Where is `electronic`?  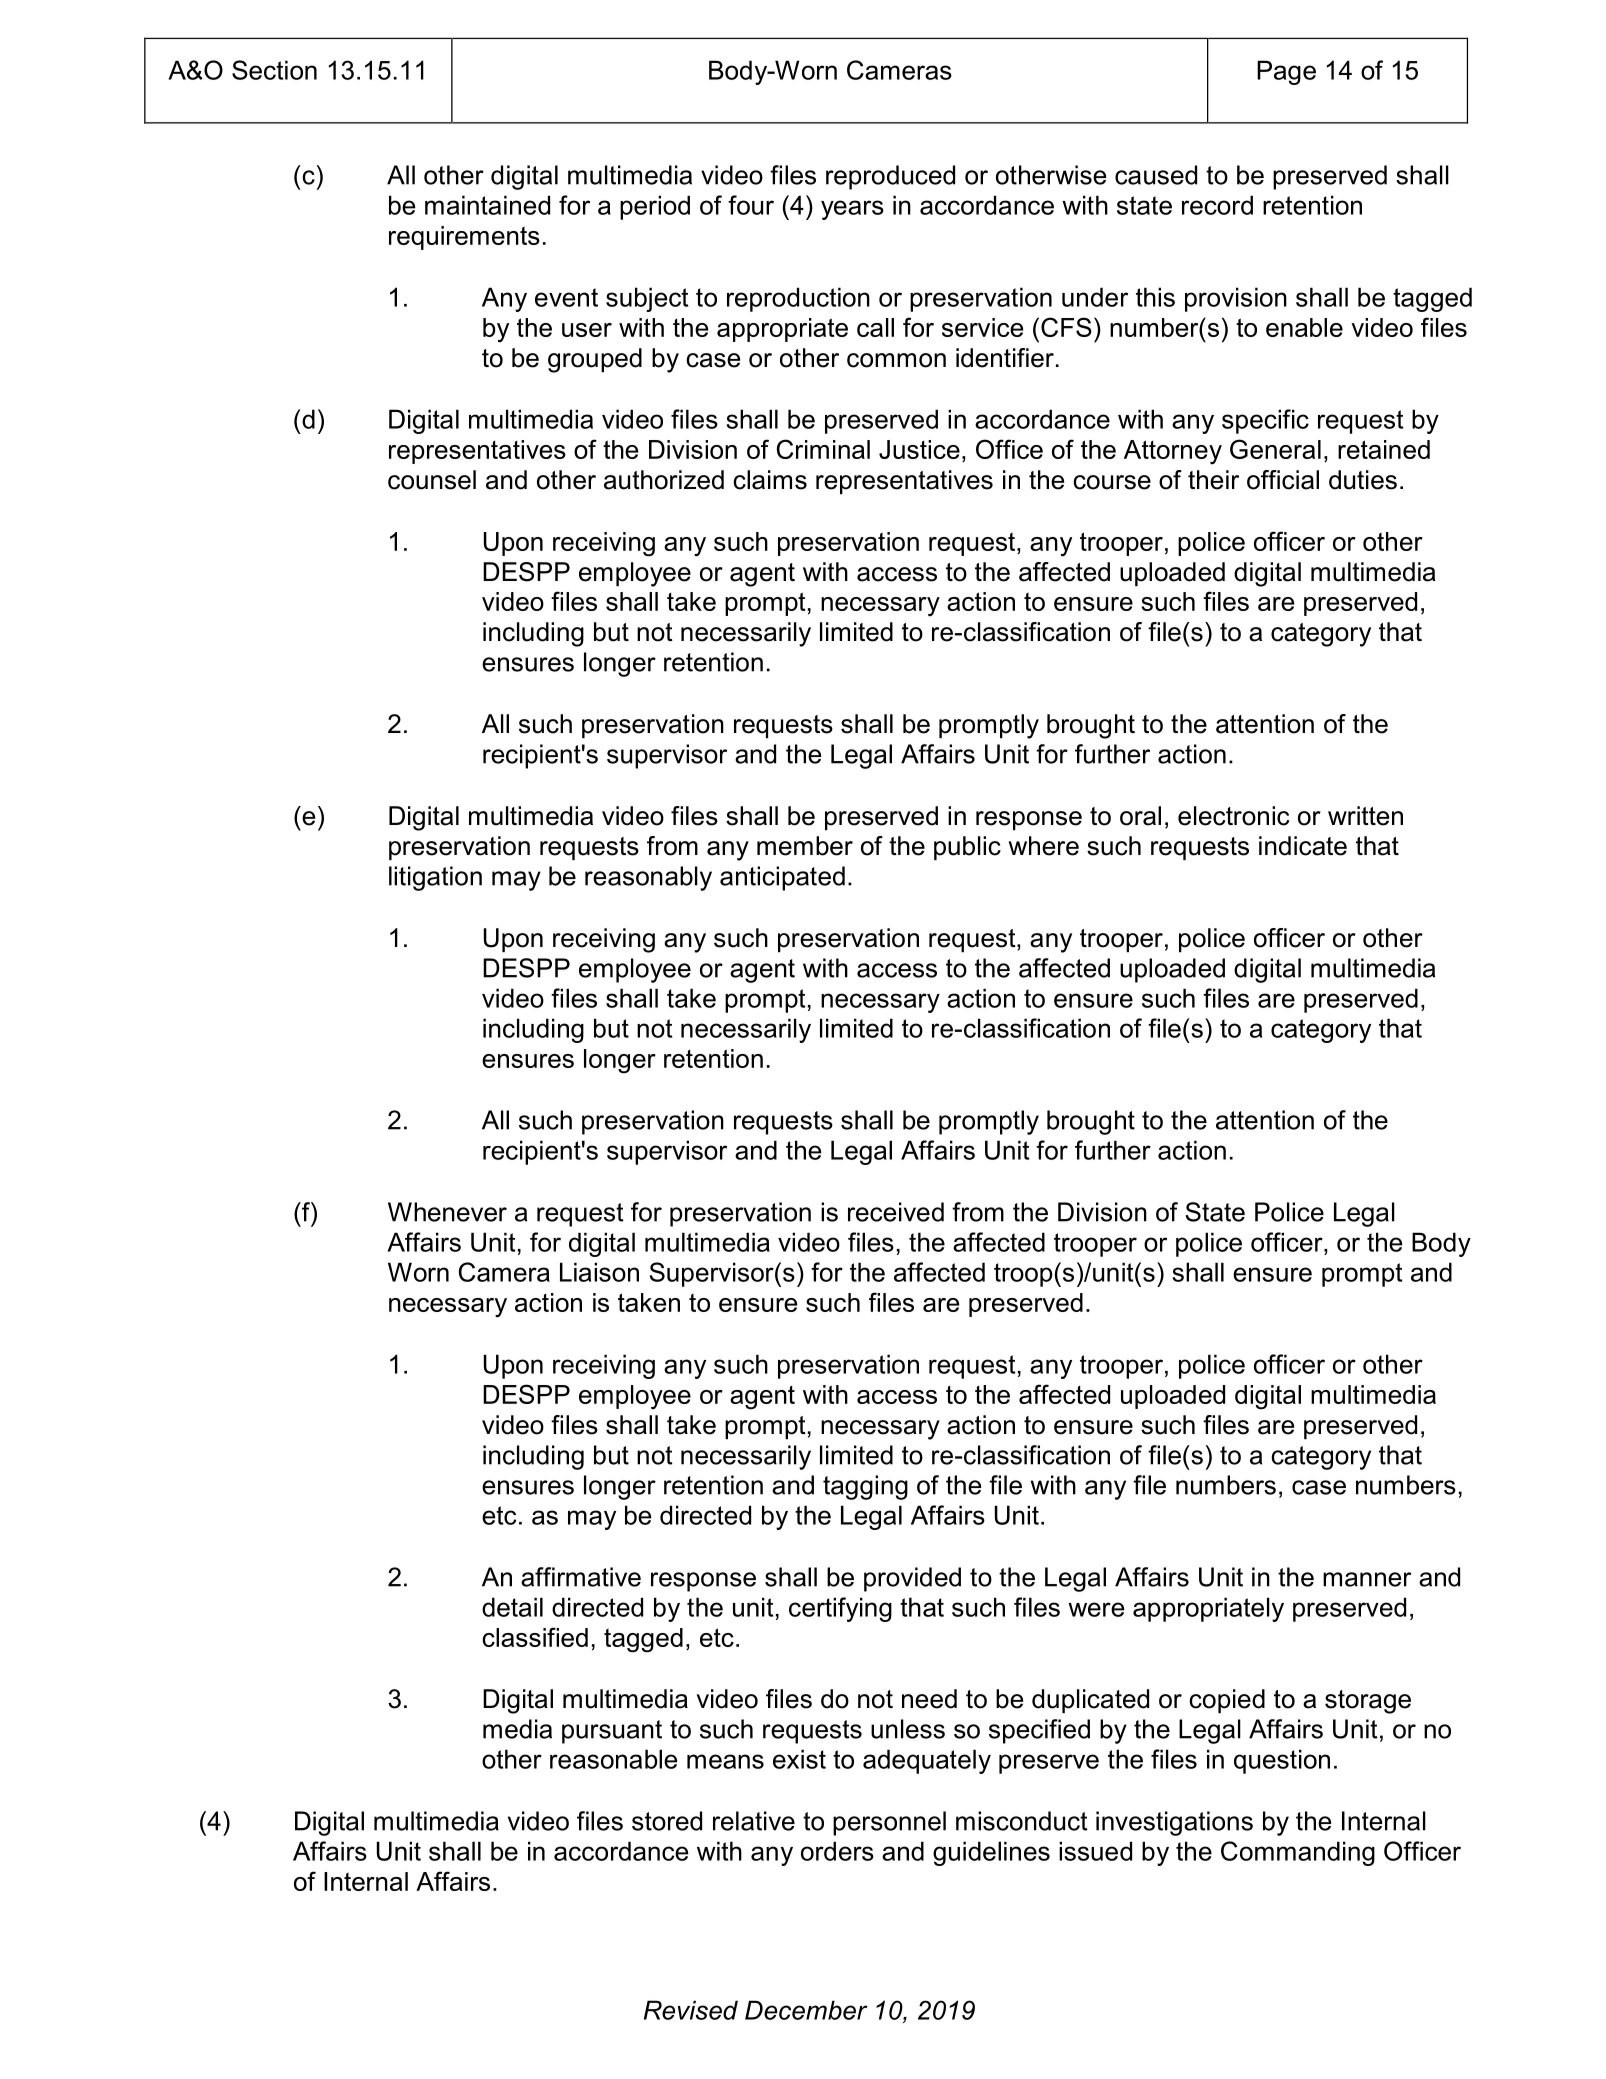
electronic is located at coordinates (1233, 816).
